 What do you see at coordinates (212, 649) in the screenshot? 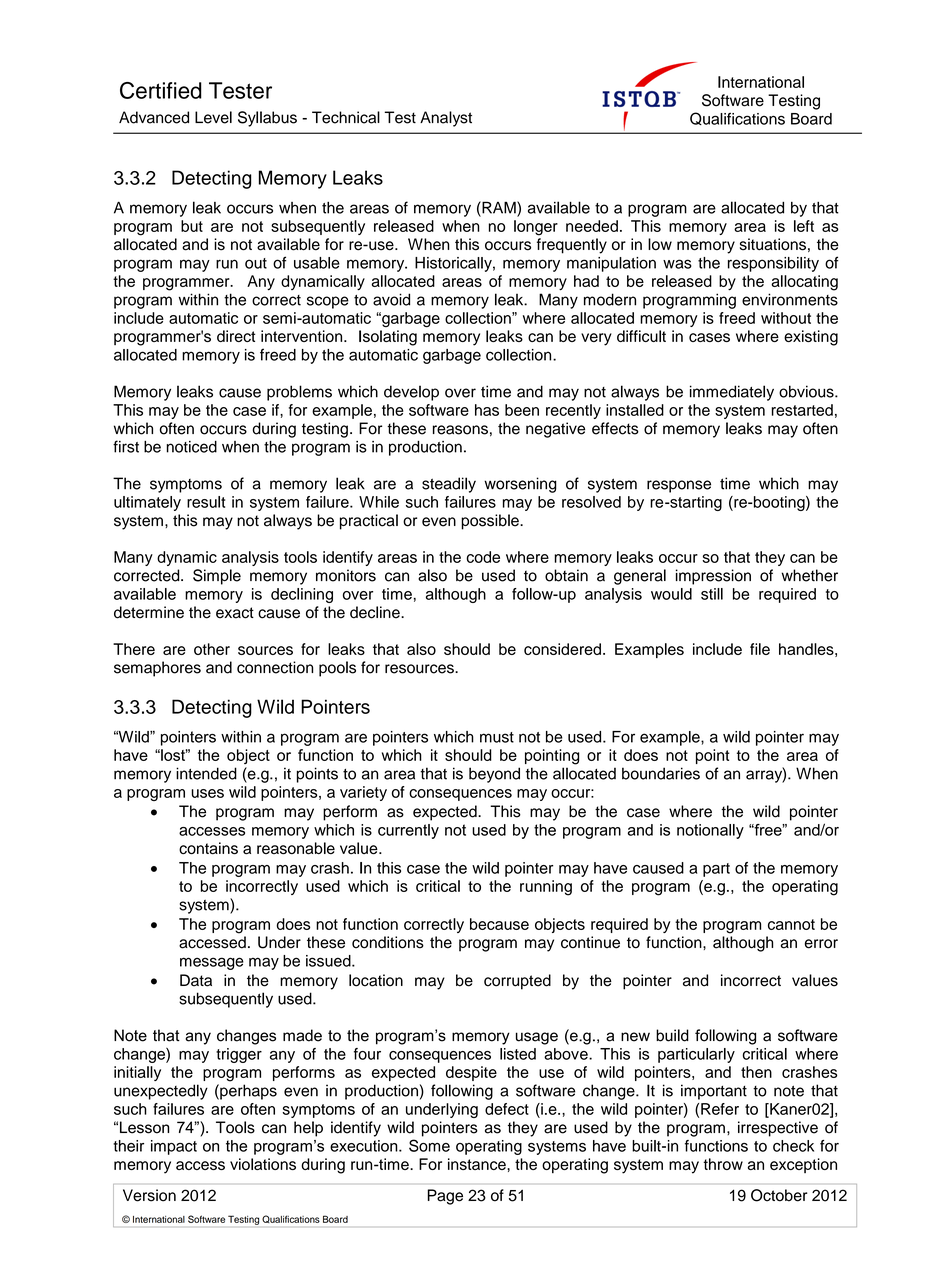
I see `other` at bounding box center [212, 649].
